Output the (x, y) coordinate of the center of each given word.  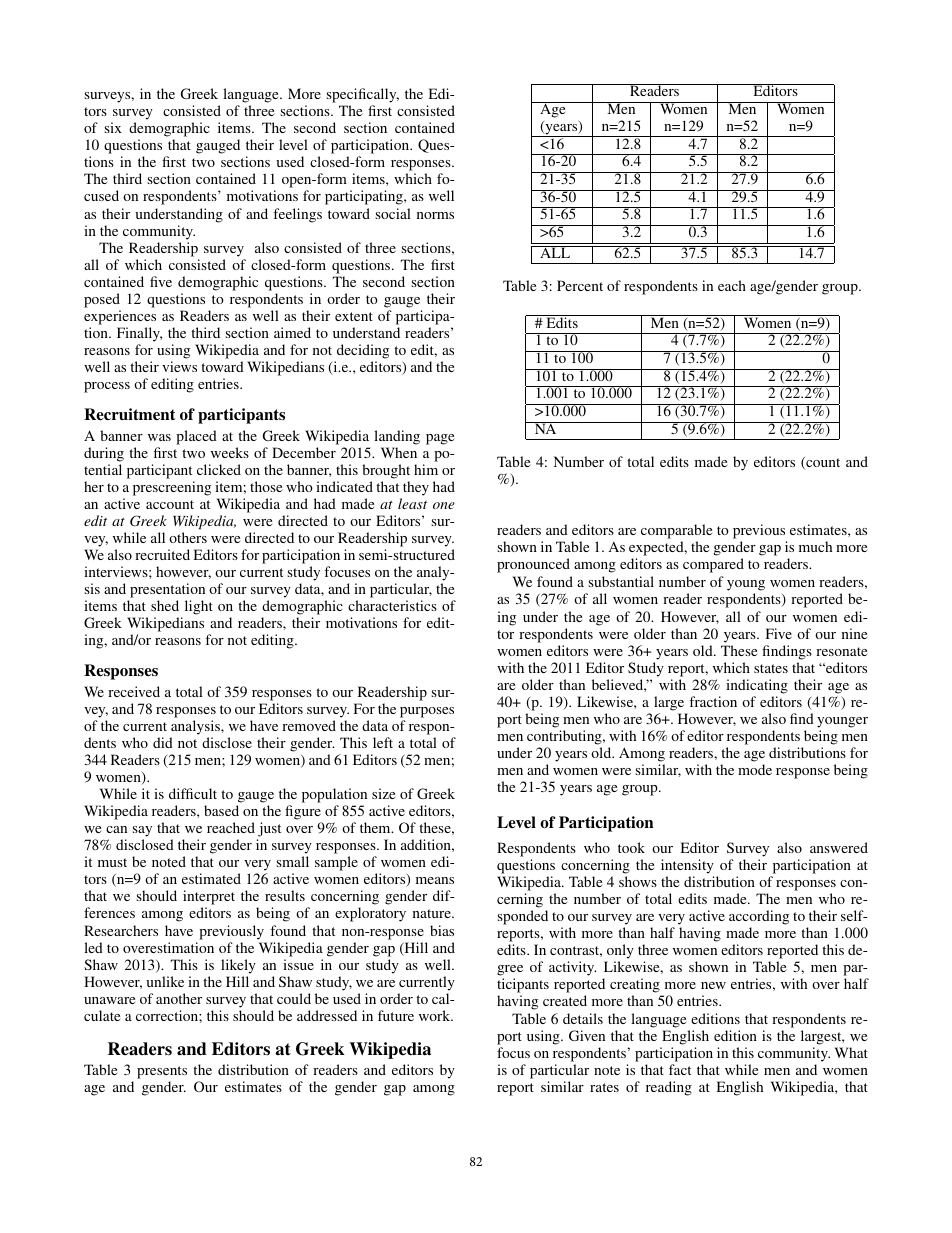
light (199, 607)
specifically (362, 95)
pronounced (533, 565)
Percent (580, 285)
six (113, 127)
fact (680, 1069)
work (436, 1015)
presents (162, 1074)
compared (713, 565)
